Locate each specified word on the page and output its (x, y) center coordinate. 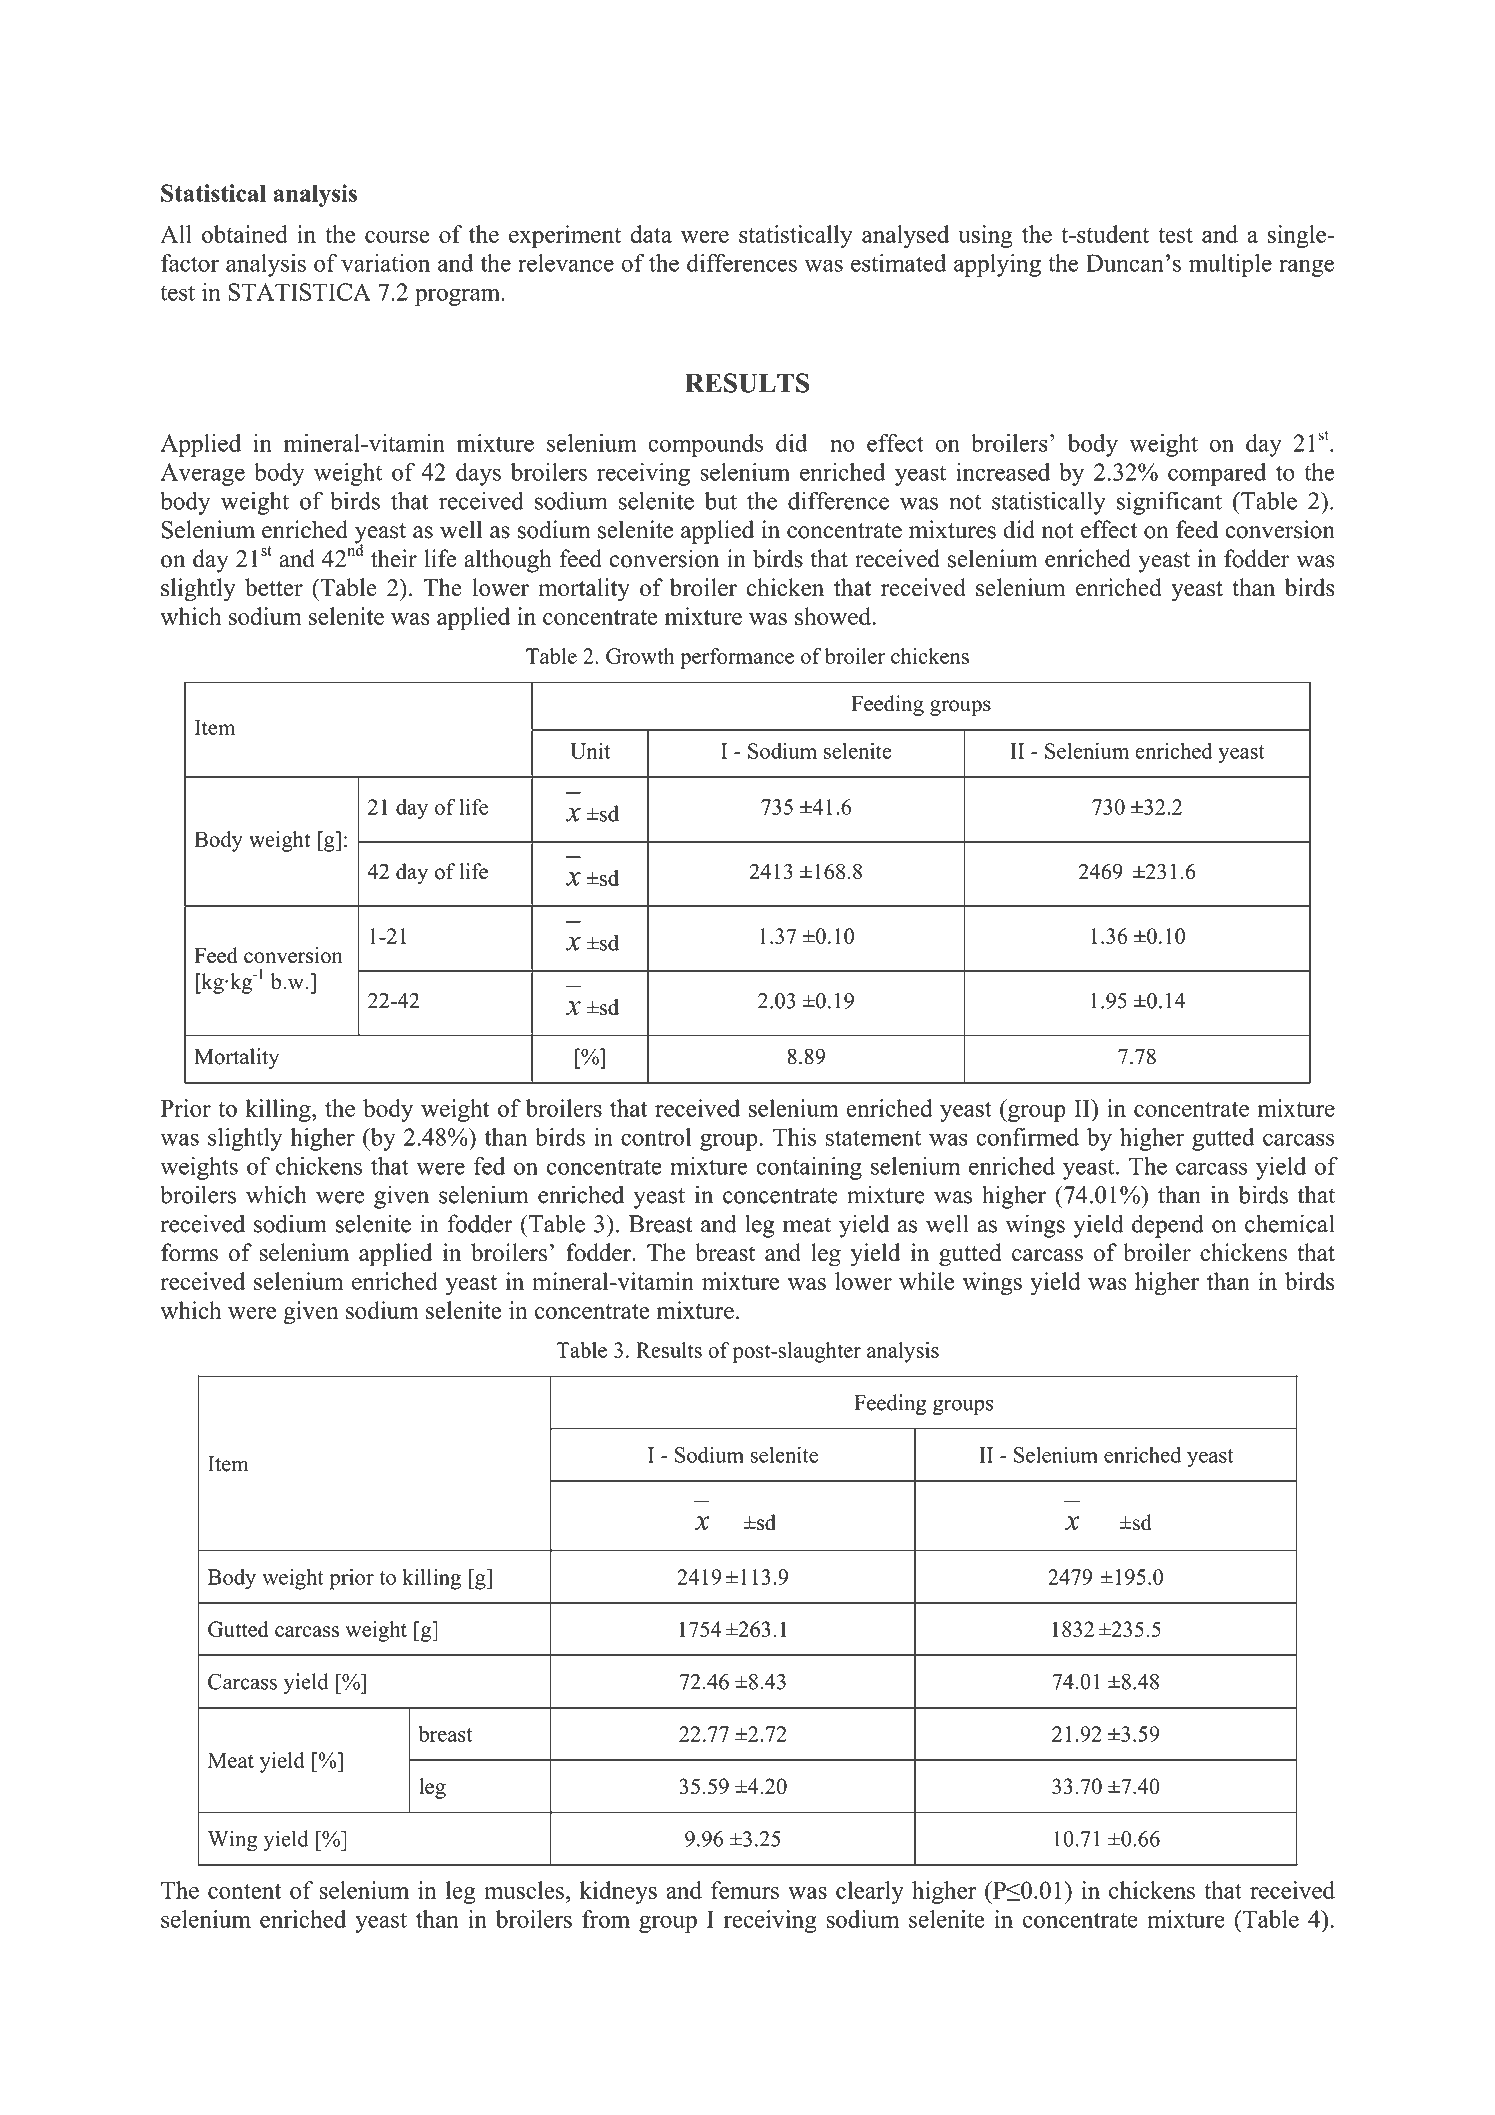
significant (1169, 503)
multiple (1230, 265)
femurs (745, 1890)
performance (737, 658)
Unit (590, 751)
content (244, 1891)
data (651, 234)
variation (385, 263)
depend (1168, 1226)
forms (189, 1252)
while (926, 1281)
